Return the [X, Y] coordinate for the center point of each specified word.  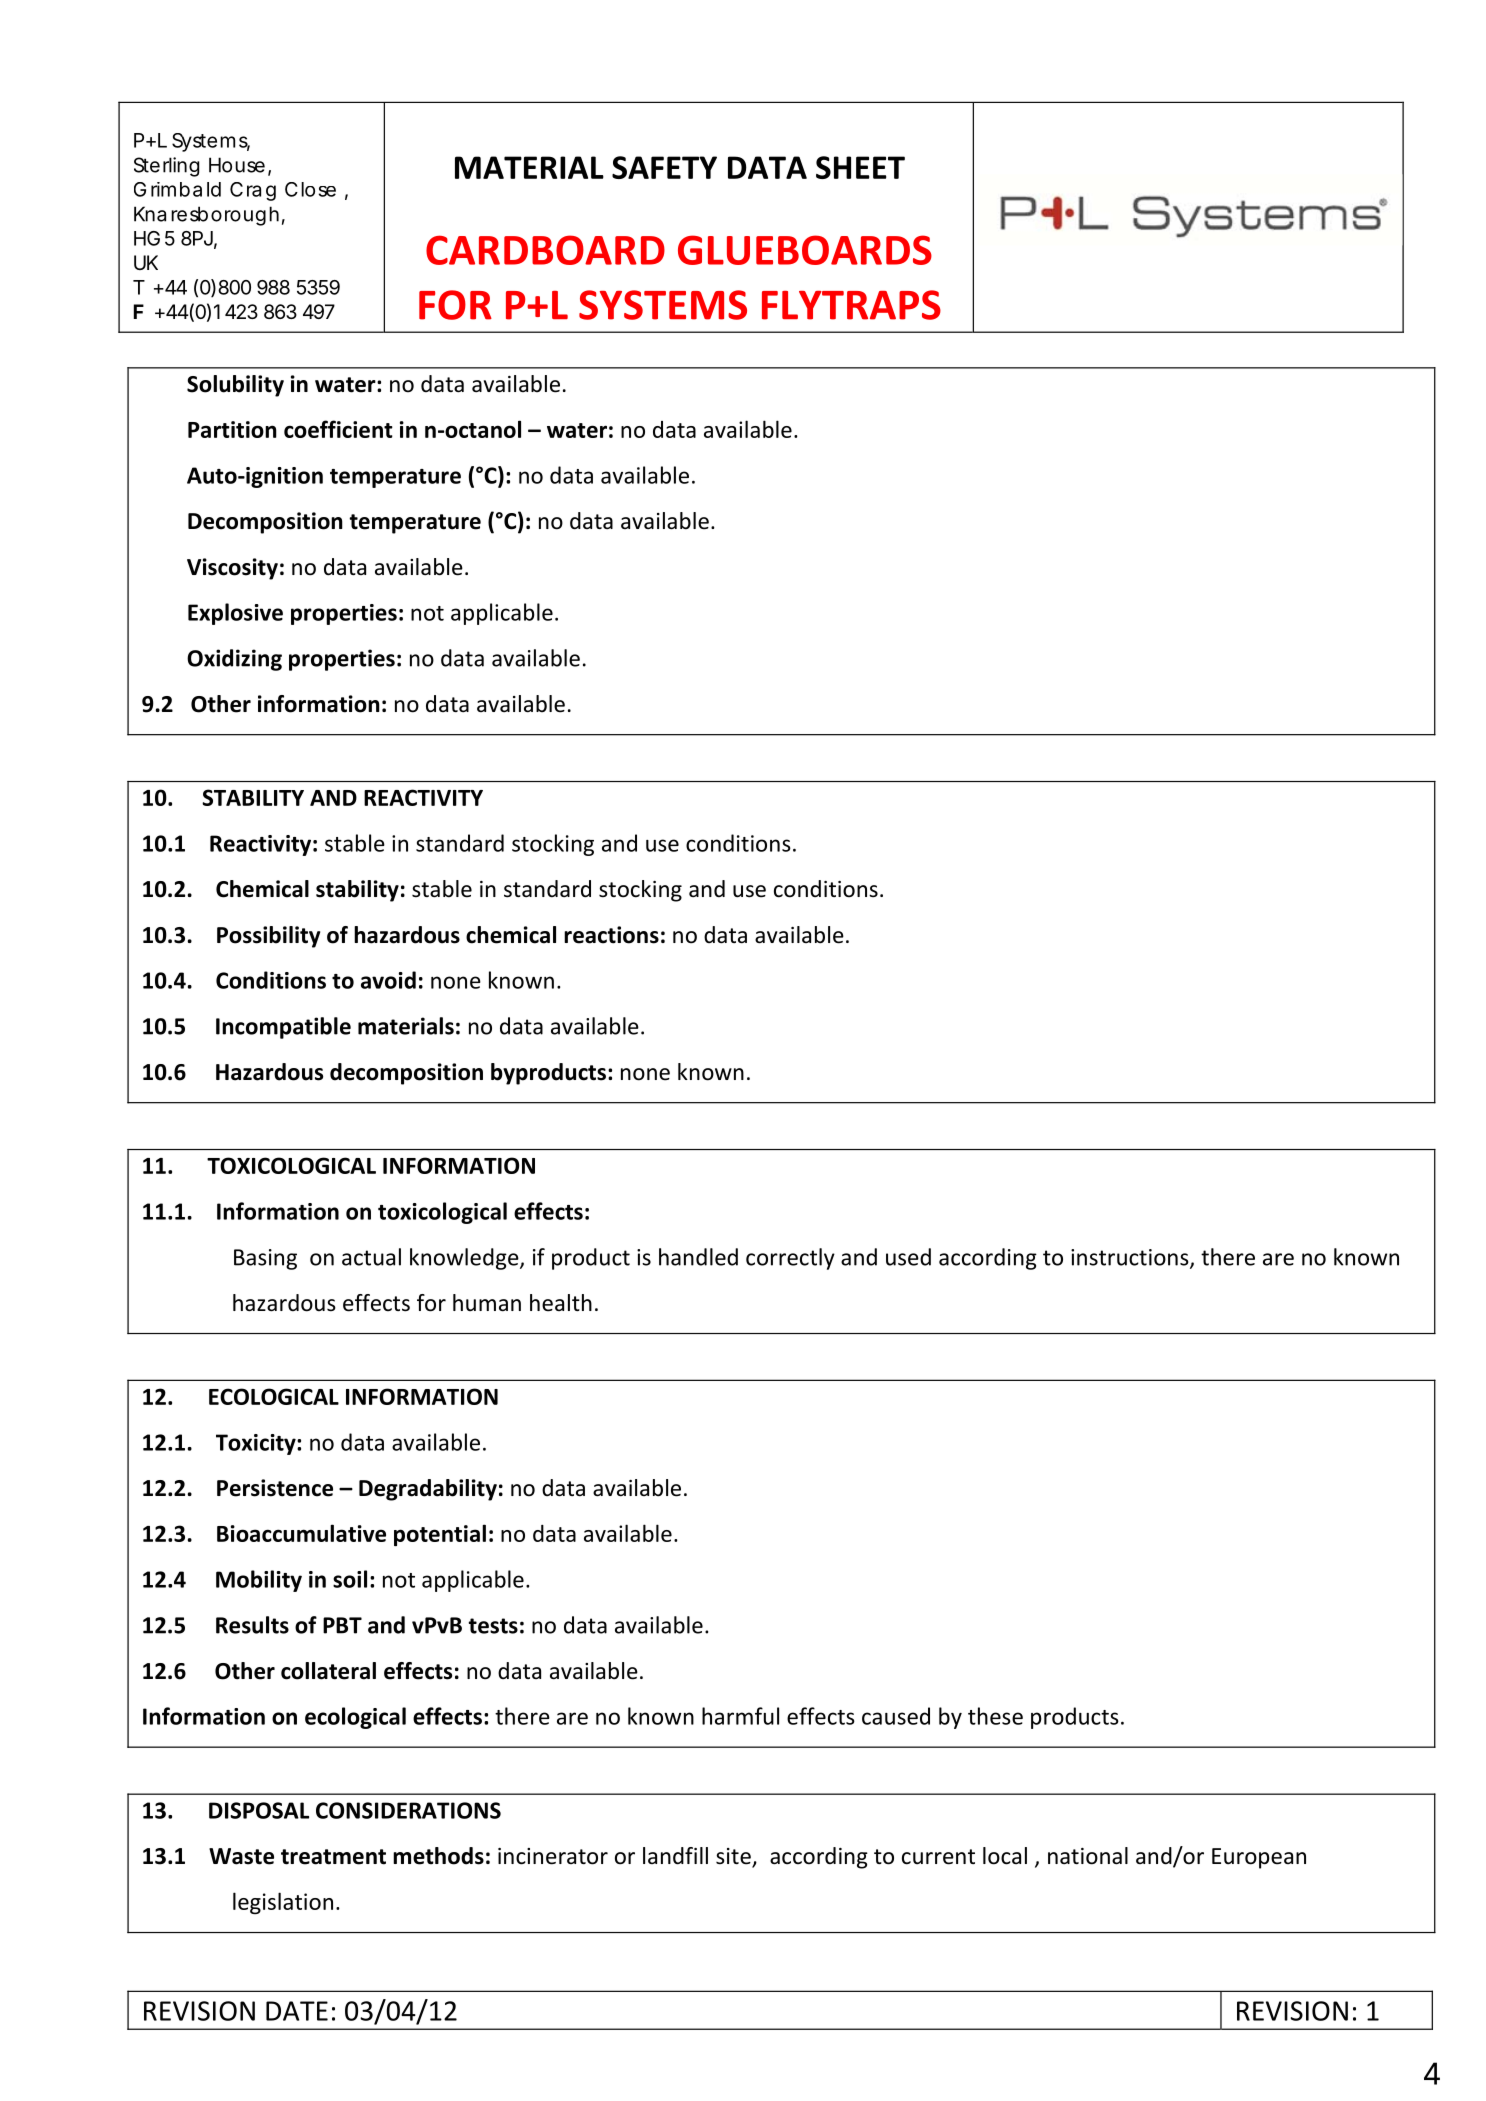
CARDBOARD [545, 250]
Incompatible [283, 1028]
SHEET [860, 167]
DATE [297, 2011]
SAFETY [664, 167]
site [734, 1857]
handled [698, 1257]
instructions [1131, 1258]
